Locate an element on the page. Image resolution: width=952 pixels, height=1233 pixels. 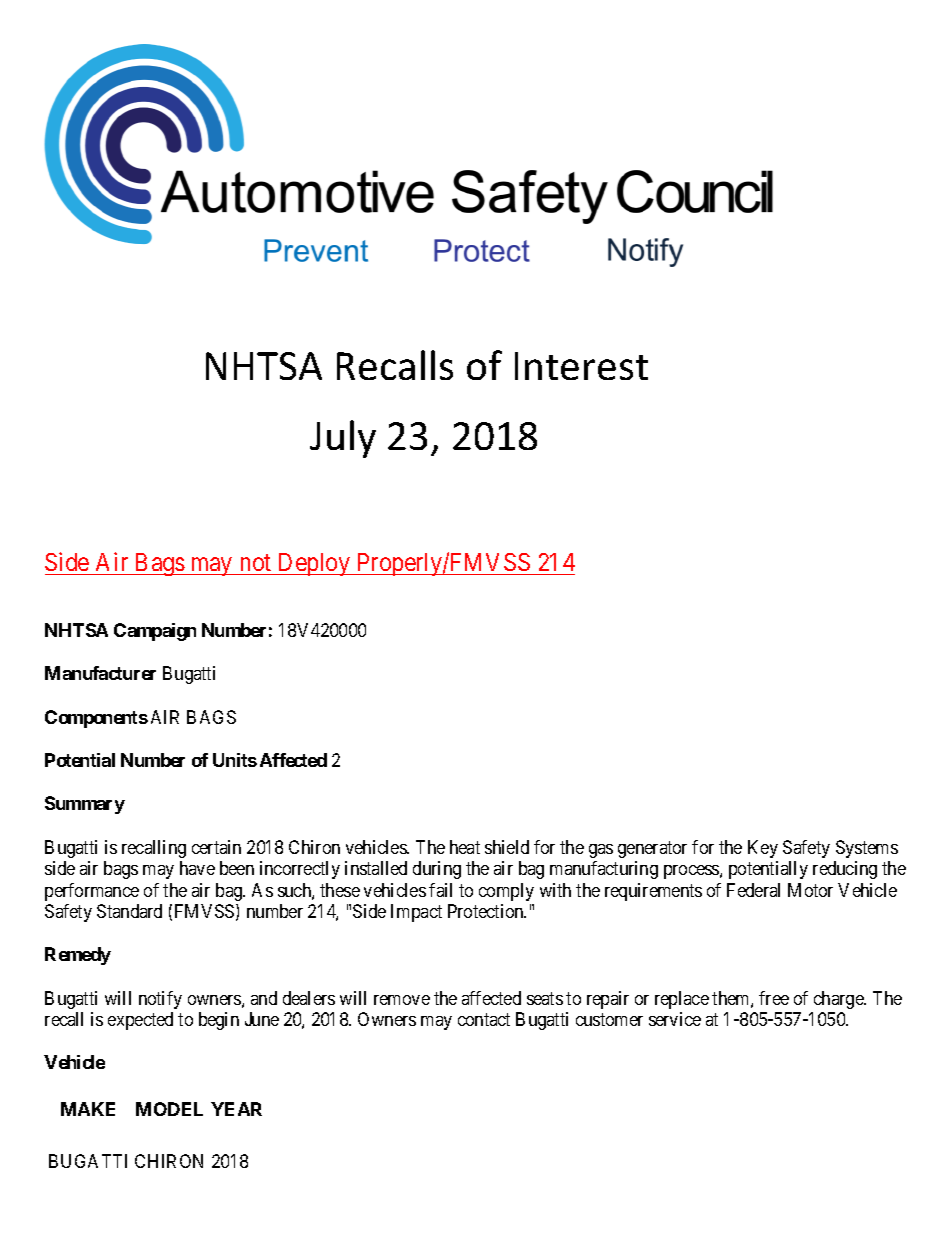
Deploy is located at coordinates (314, 564).
